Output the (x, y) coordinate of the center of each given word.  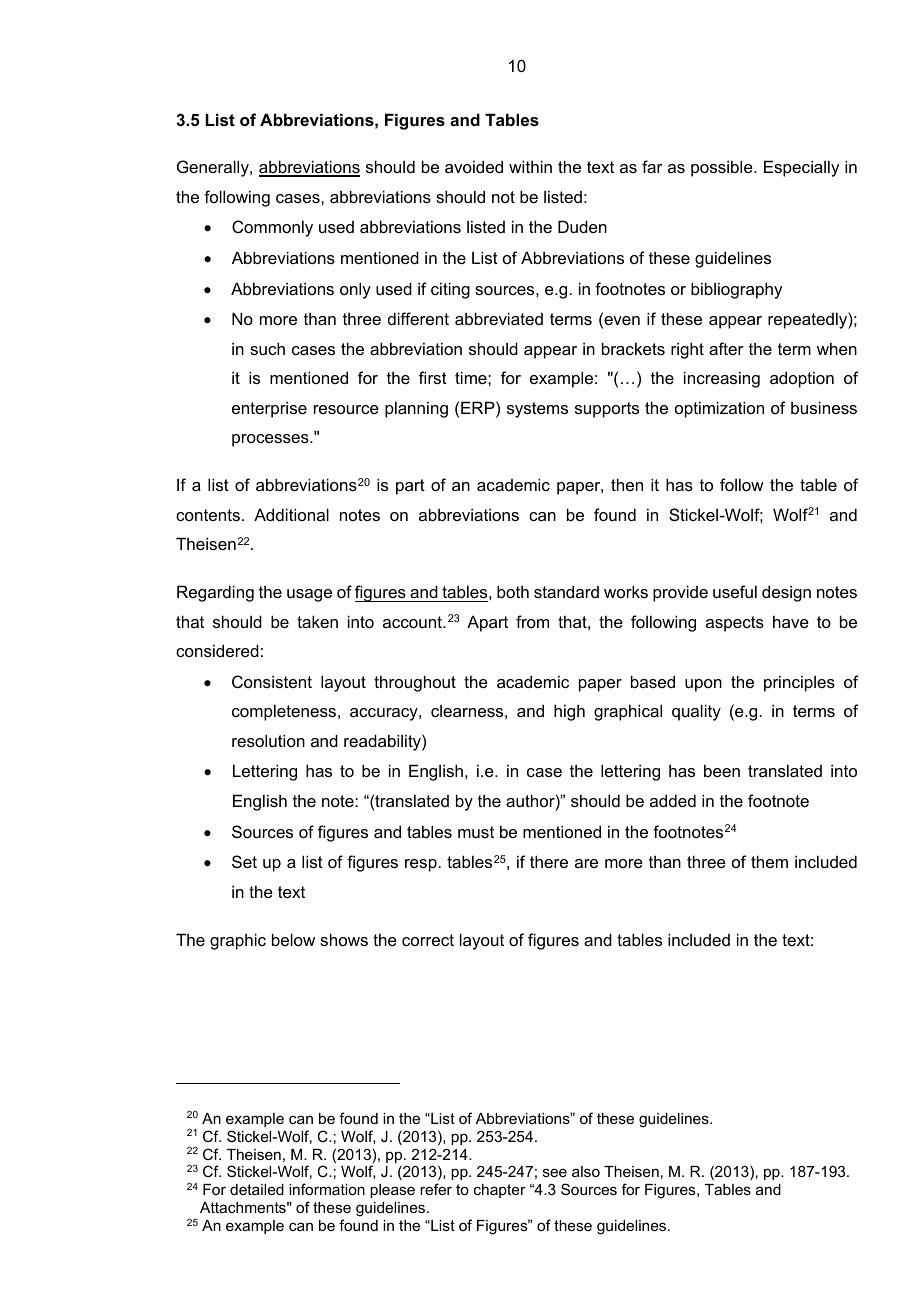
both (513, 591)
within (530, 166)
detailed (257, 1189)
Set (244, 861)
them (769, 861)
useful (735, 591)
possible (723, 168)
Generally (214, 168)
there (549, 861)
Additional (291, 514)
